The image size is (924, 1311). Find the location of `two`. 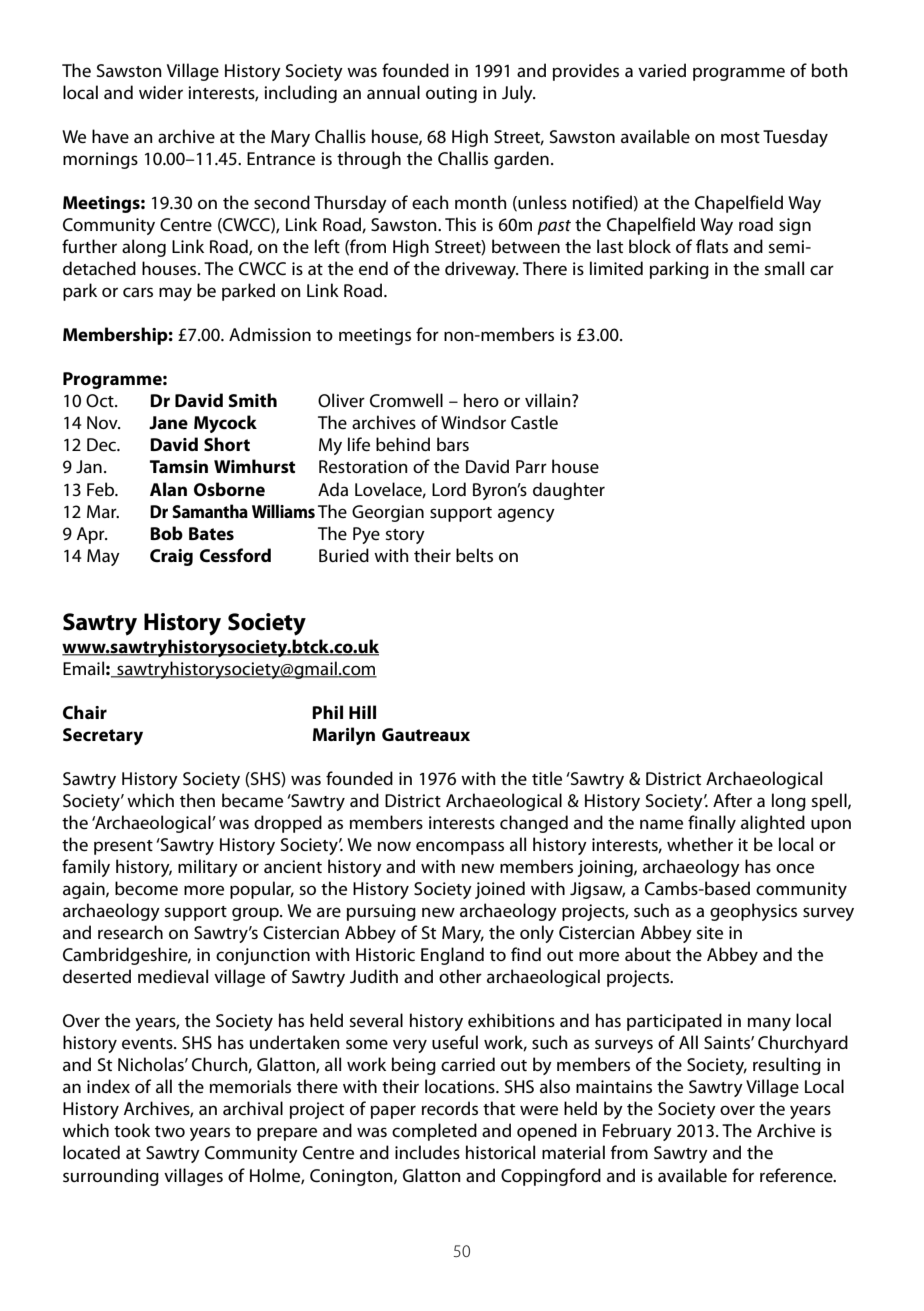

two is located at coordinates (170, 1131).
